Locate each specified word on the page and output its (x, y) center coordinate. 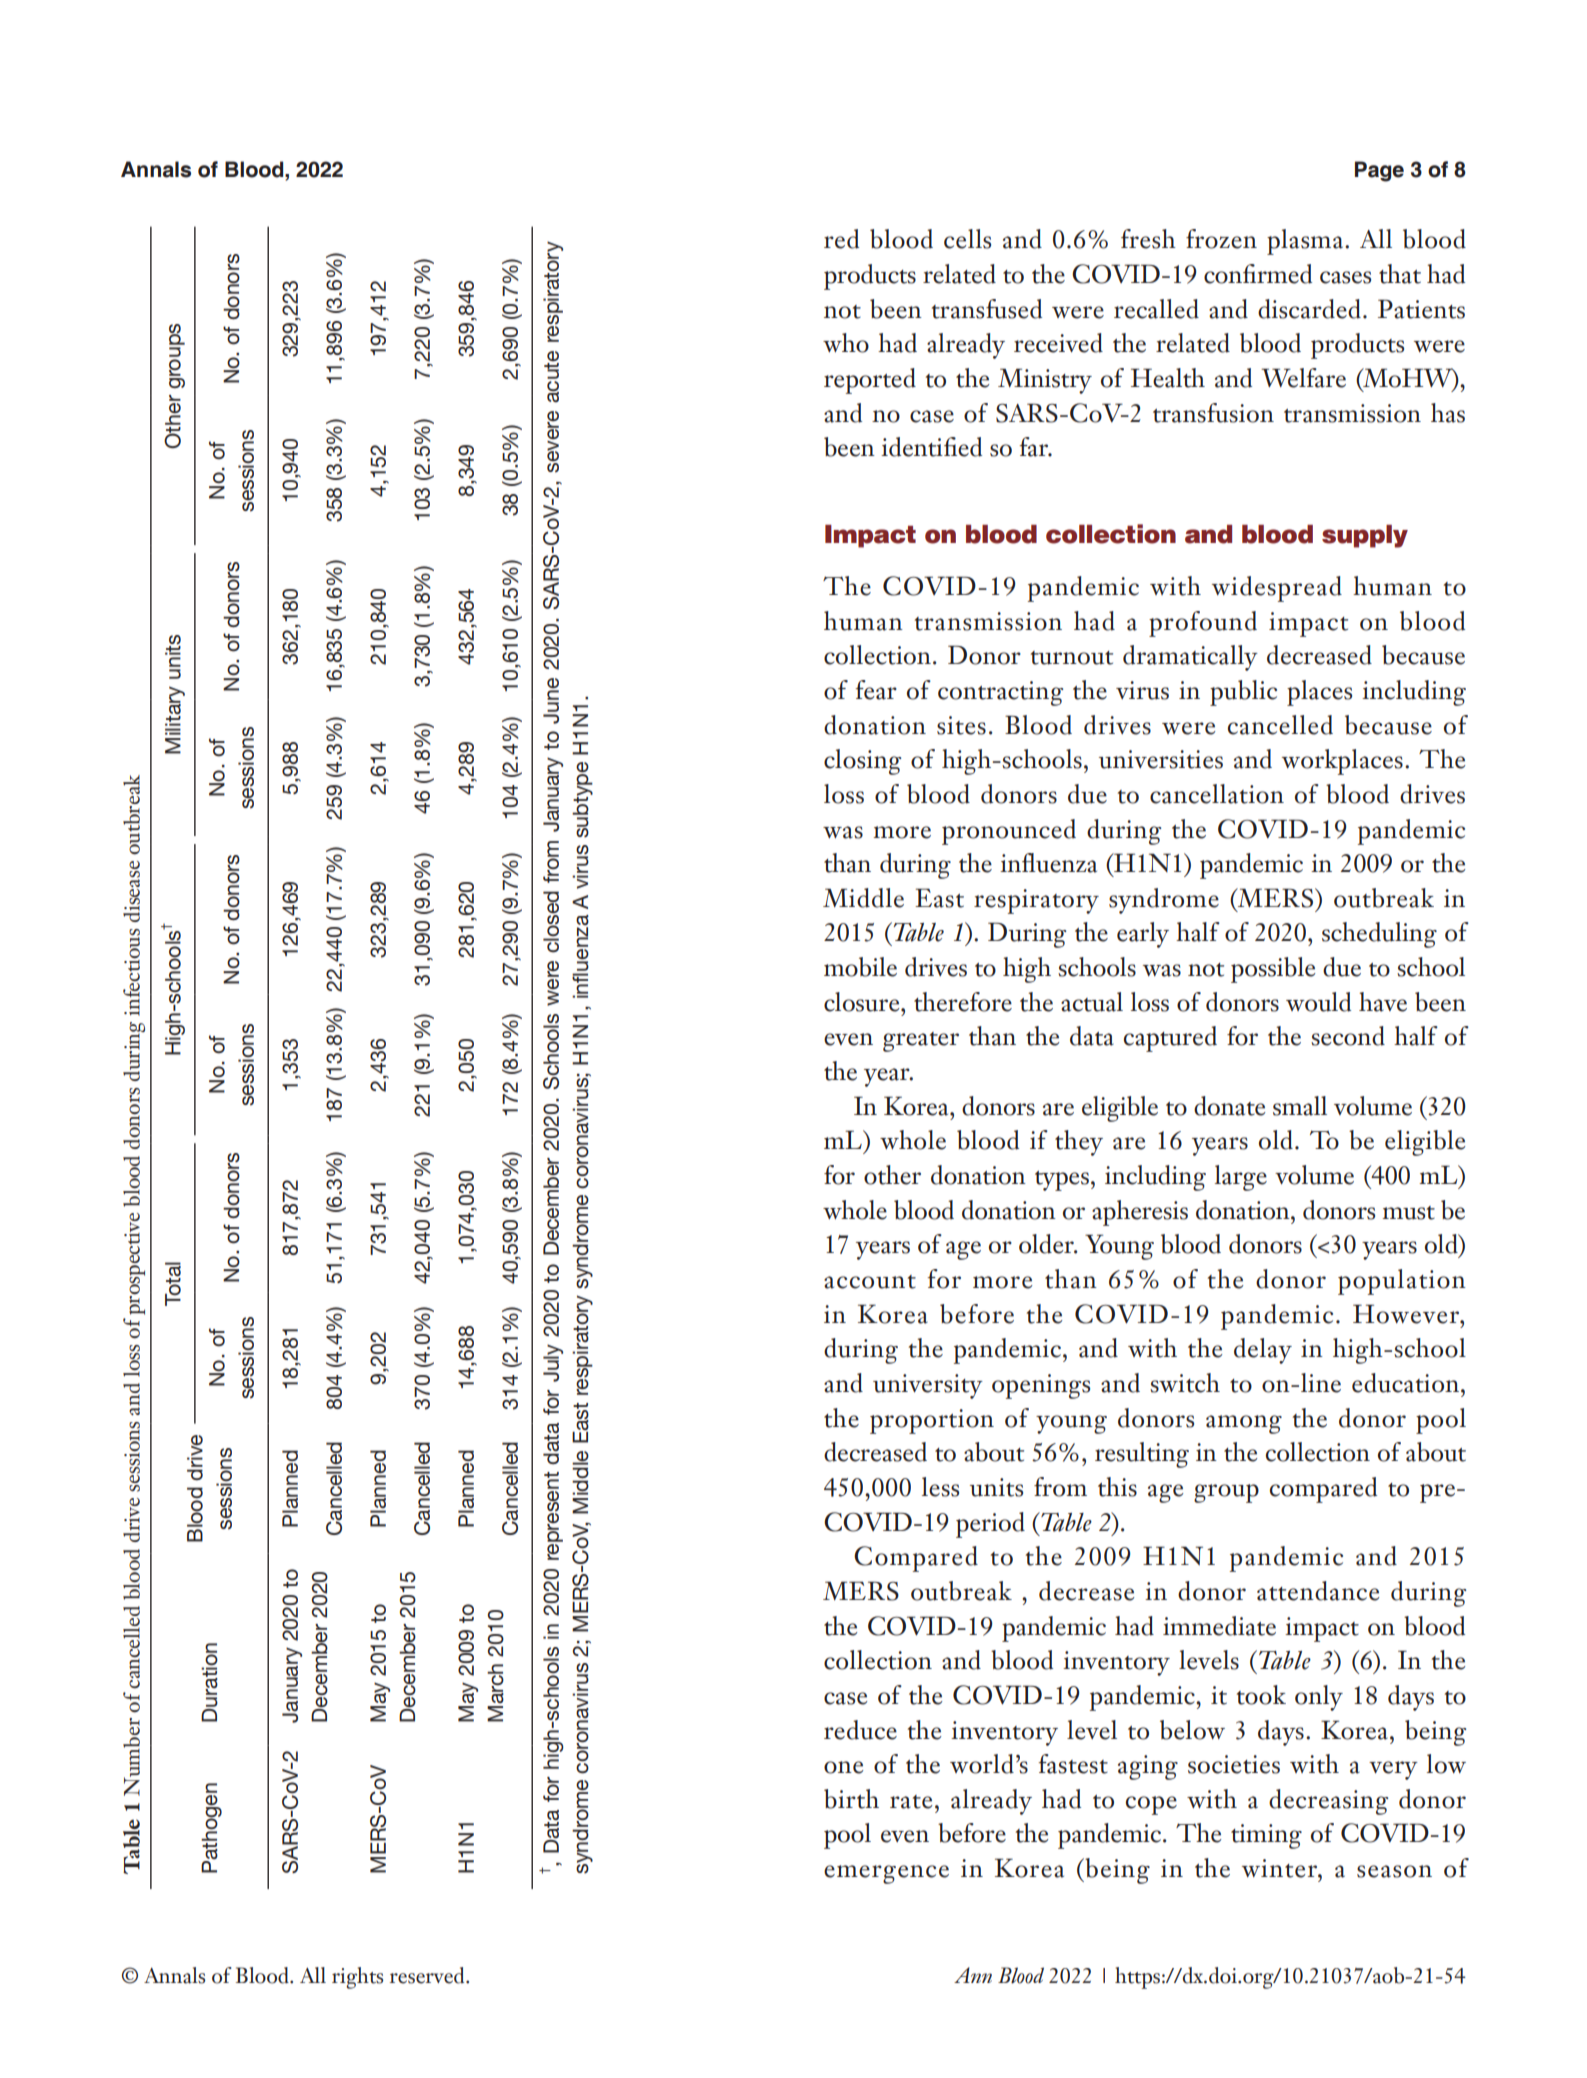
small (1300, 1106)
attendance (1318, 1591)
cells (967, 239)
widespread (1277, 589)
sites (961, 725)
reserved (428, 1975)
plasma (1306, 242)
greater (921, 1042)
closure (863, 1002)
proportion (932, 1421)
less (940, 1487)
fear (876, 690)
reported (870, 381)
